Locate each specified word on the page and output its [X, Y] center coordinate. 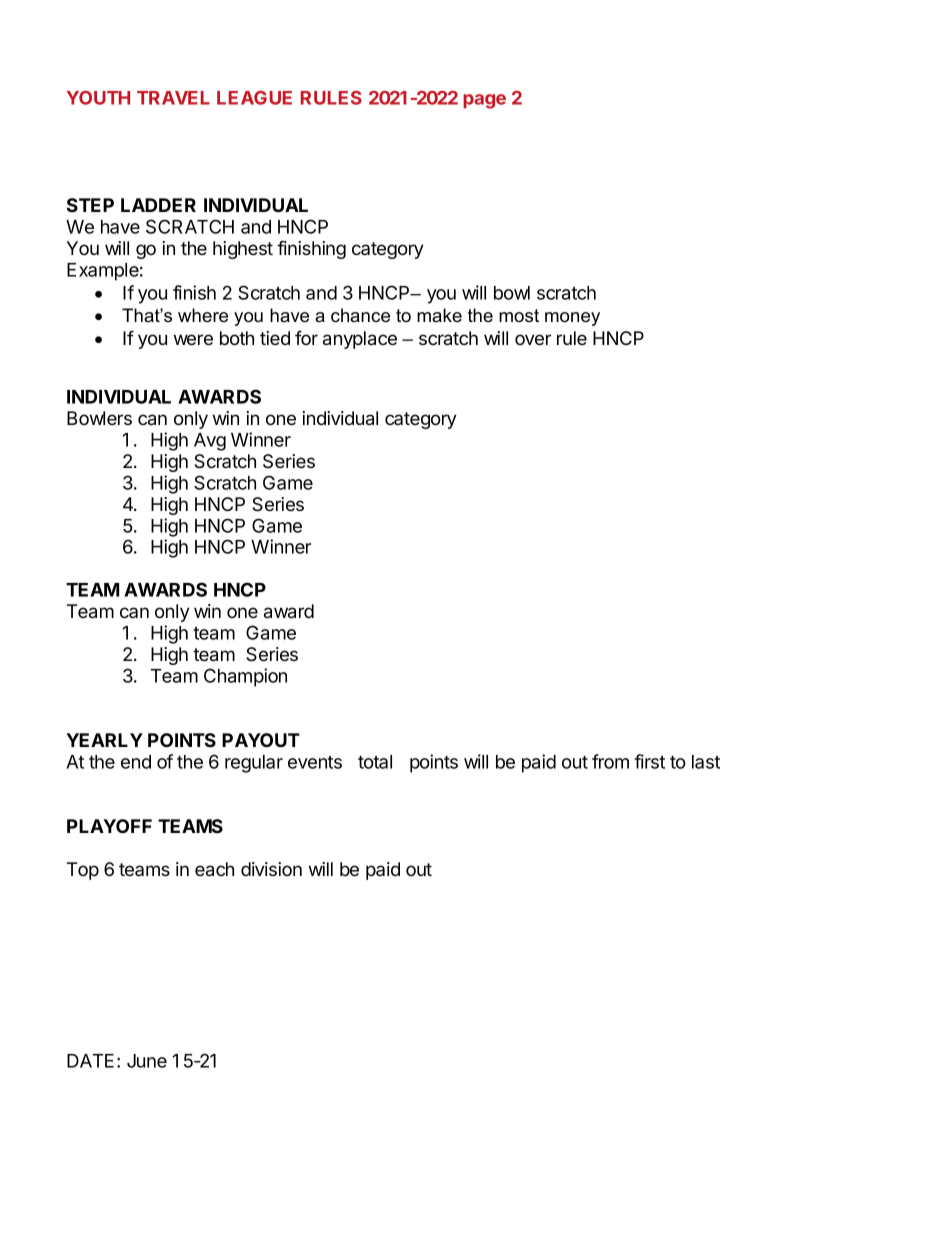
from [610, 761]
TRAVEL [173, 98]
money [572, 319]
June [147, 1061]
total [375, 762]
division [271, 869]
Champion [245, 677]
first [649, 761]
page [484, 101]
